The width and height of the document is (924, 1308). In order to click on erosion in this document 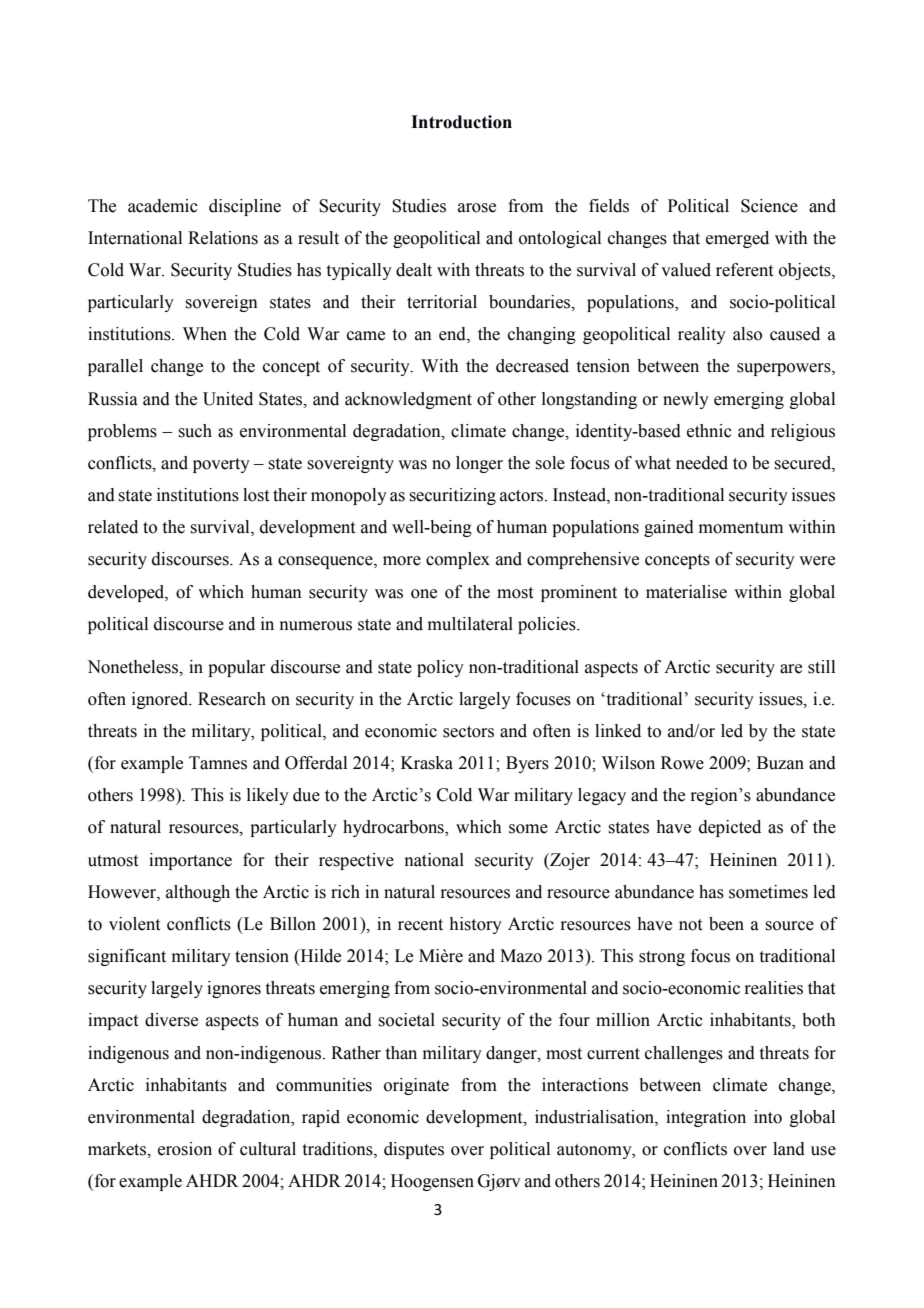, I will do `click(185, 1149)`.
